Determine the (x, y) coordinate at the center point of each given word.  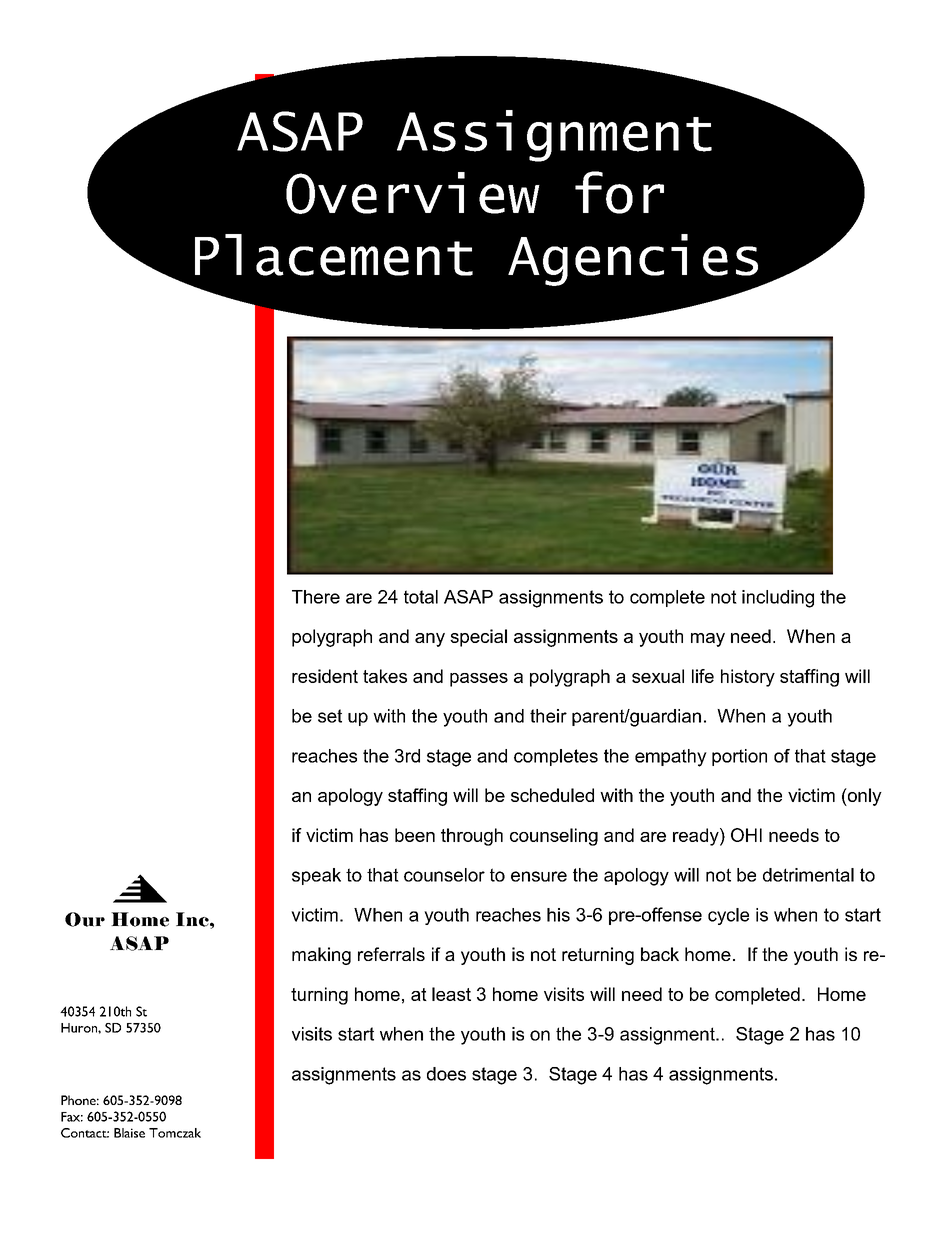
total (421, 597)
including (778, 599)
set (330, 716)
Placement (334, 255)
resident (325, 676)
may (708, 640)
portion (739, 757)
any (430, 640)
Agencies (634, 261)
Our (85, 919)
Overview (413, 193)
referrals (391, 954)
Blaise (129, 1133)
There (316, 597)
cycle (728, 916)
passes (479, 680)
